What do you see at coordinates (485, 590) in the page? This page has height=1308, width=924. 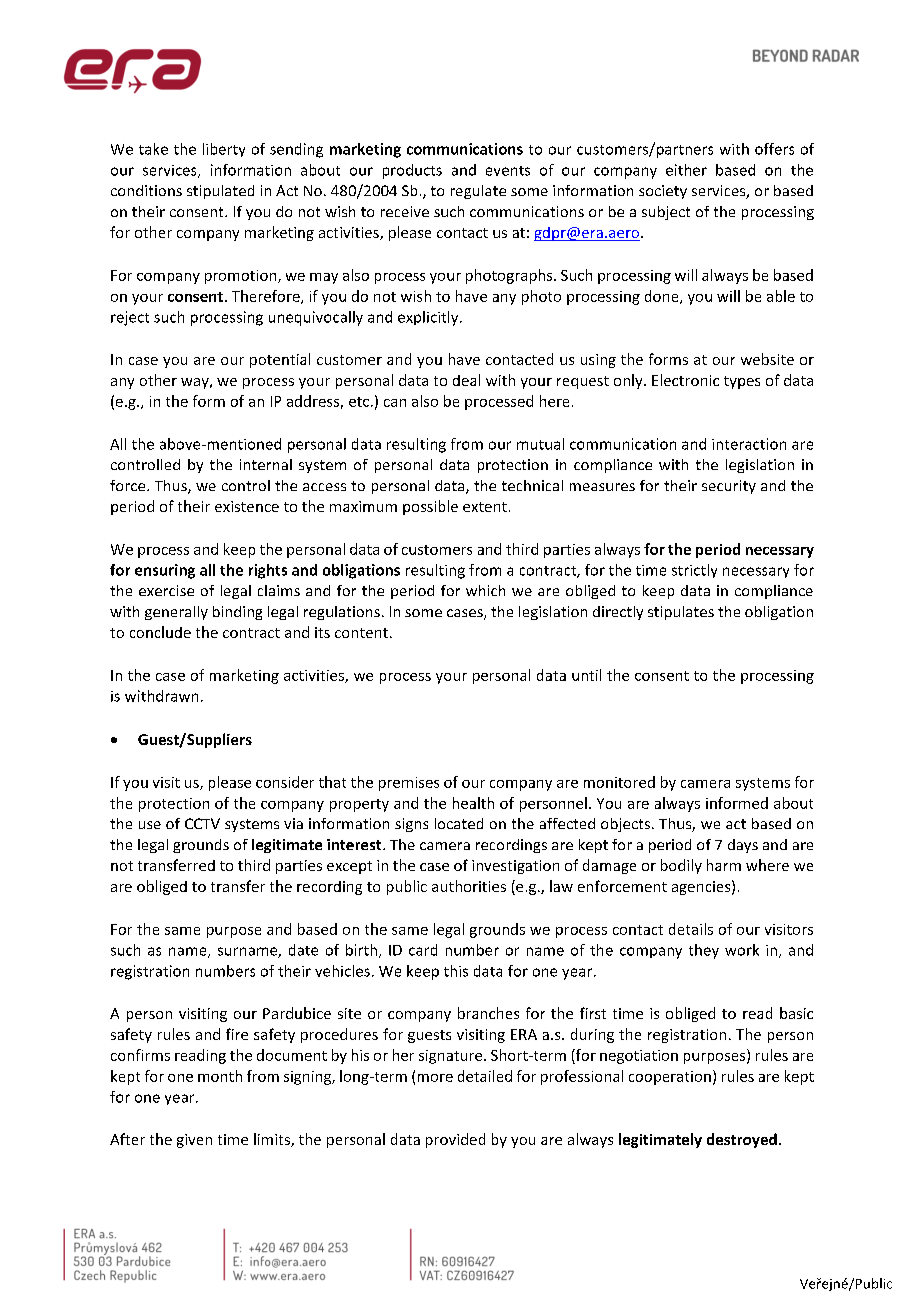 I see `which` at bounding box center [485, 590].
